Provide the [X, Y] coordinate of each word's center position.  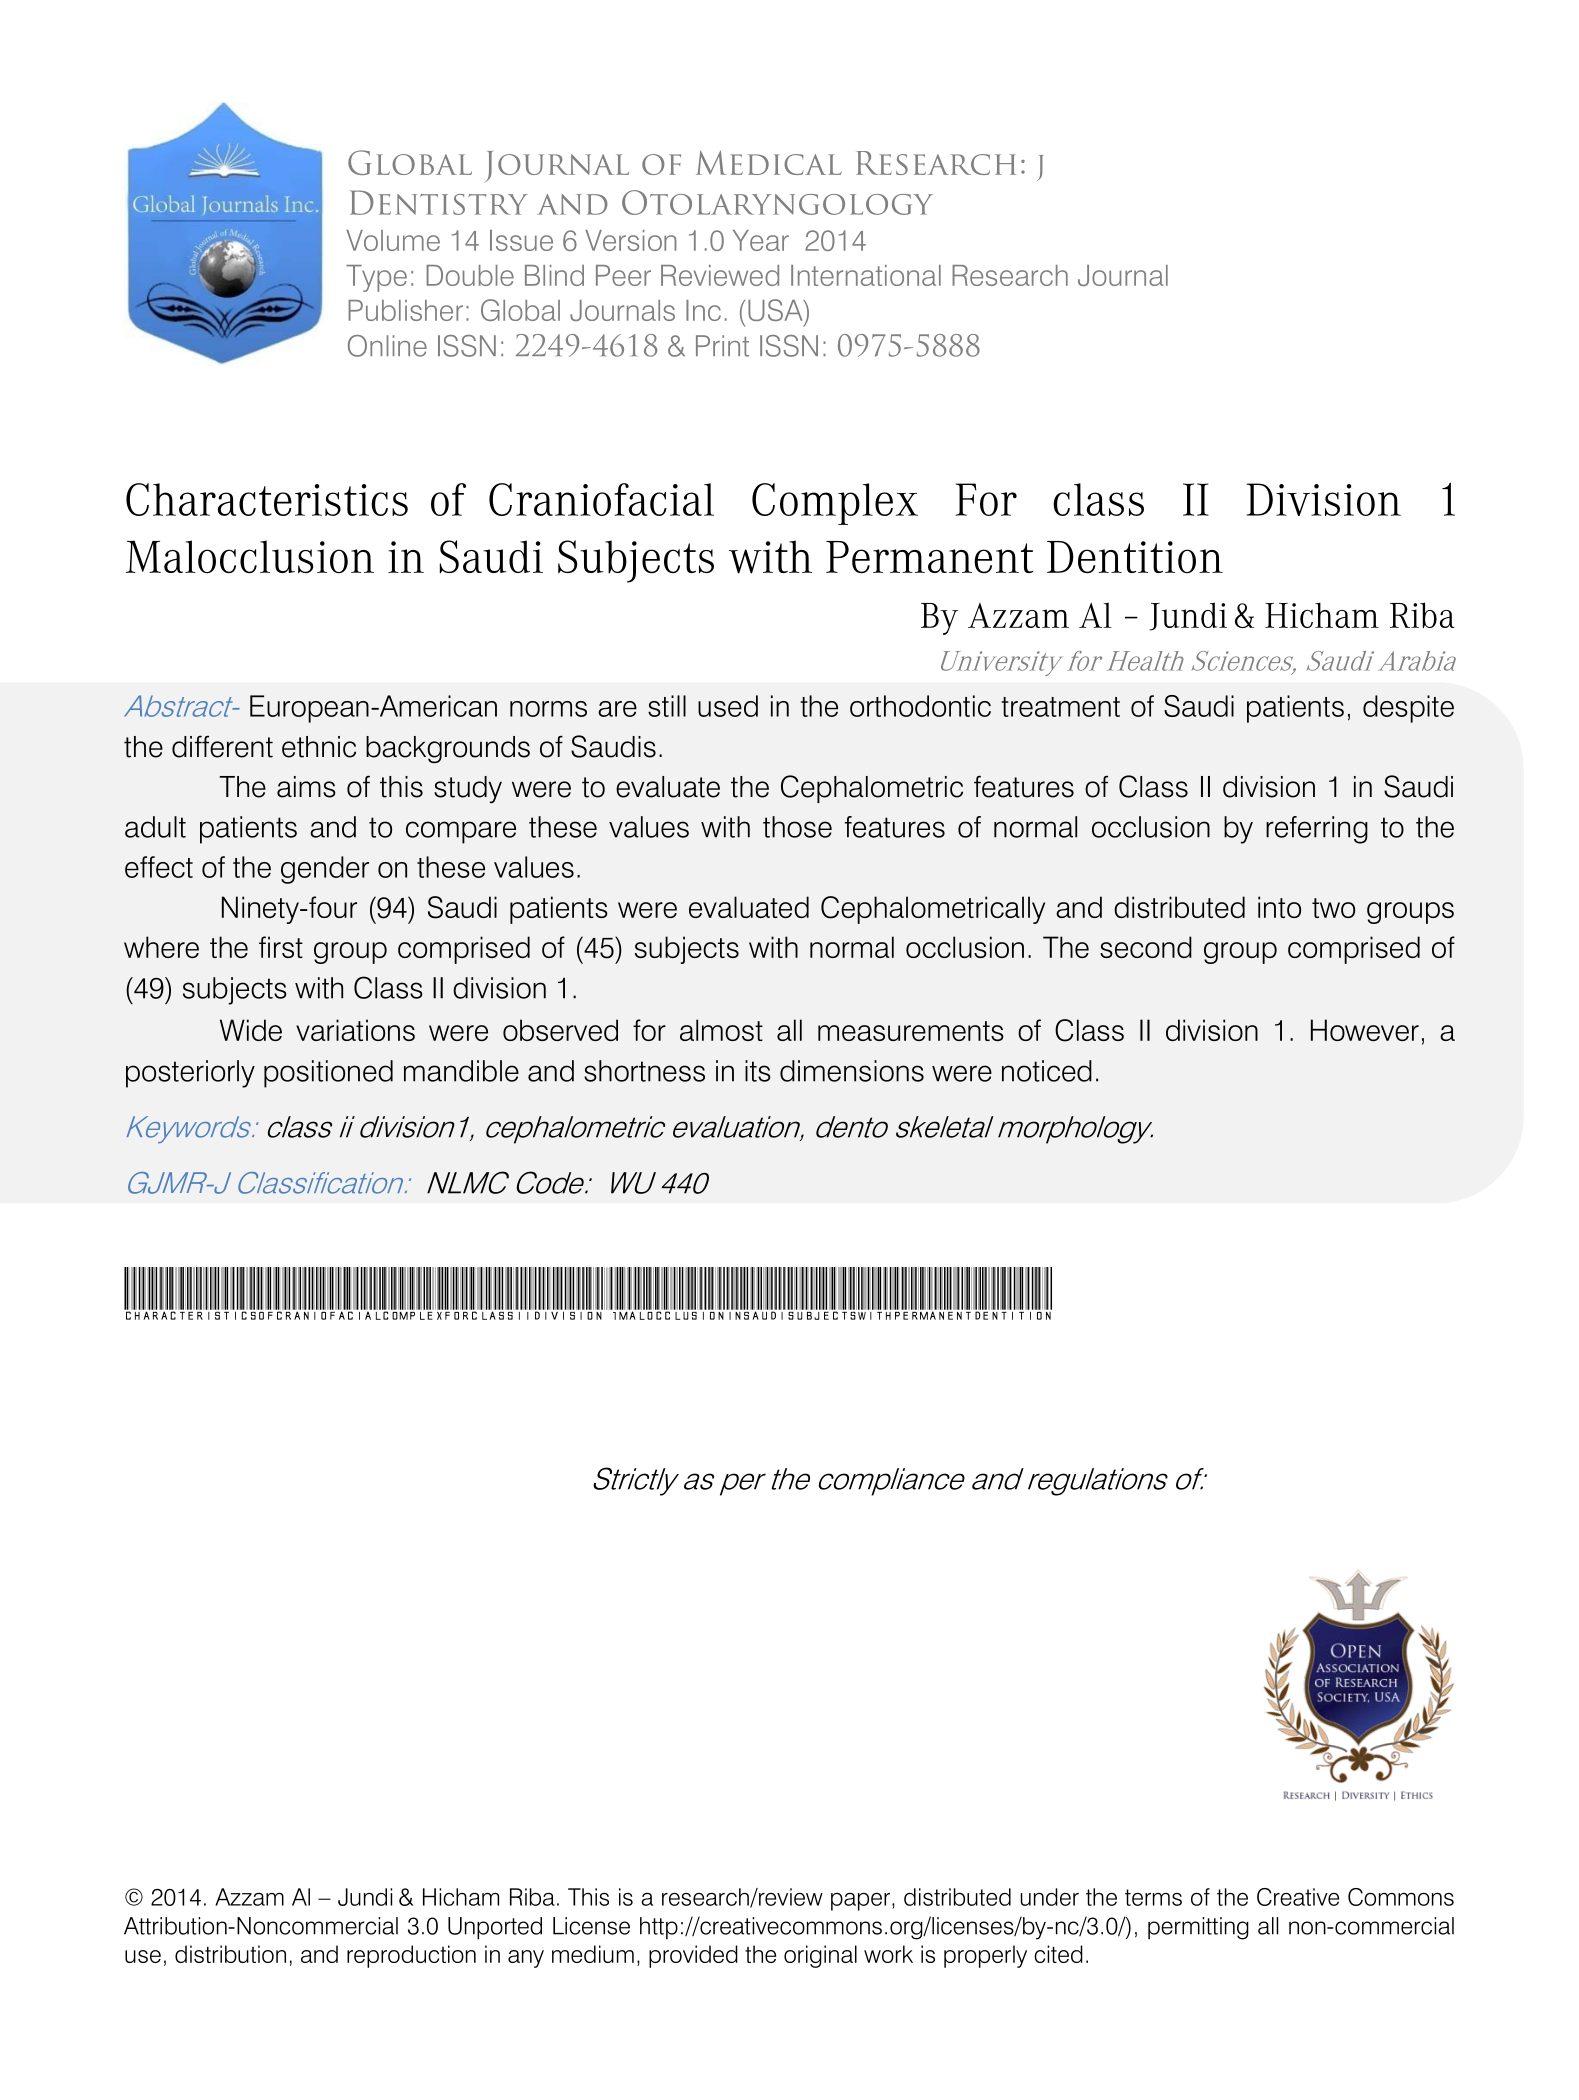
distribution [230, 1954]
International [866, 275]
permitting [1198, 1928]
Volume [393, 240]
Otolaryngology [777, 202]
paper [860, 1902]
